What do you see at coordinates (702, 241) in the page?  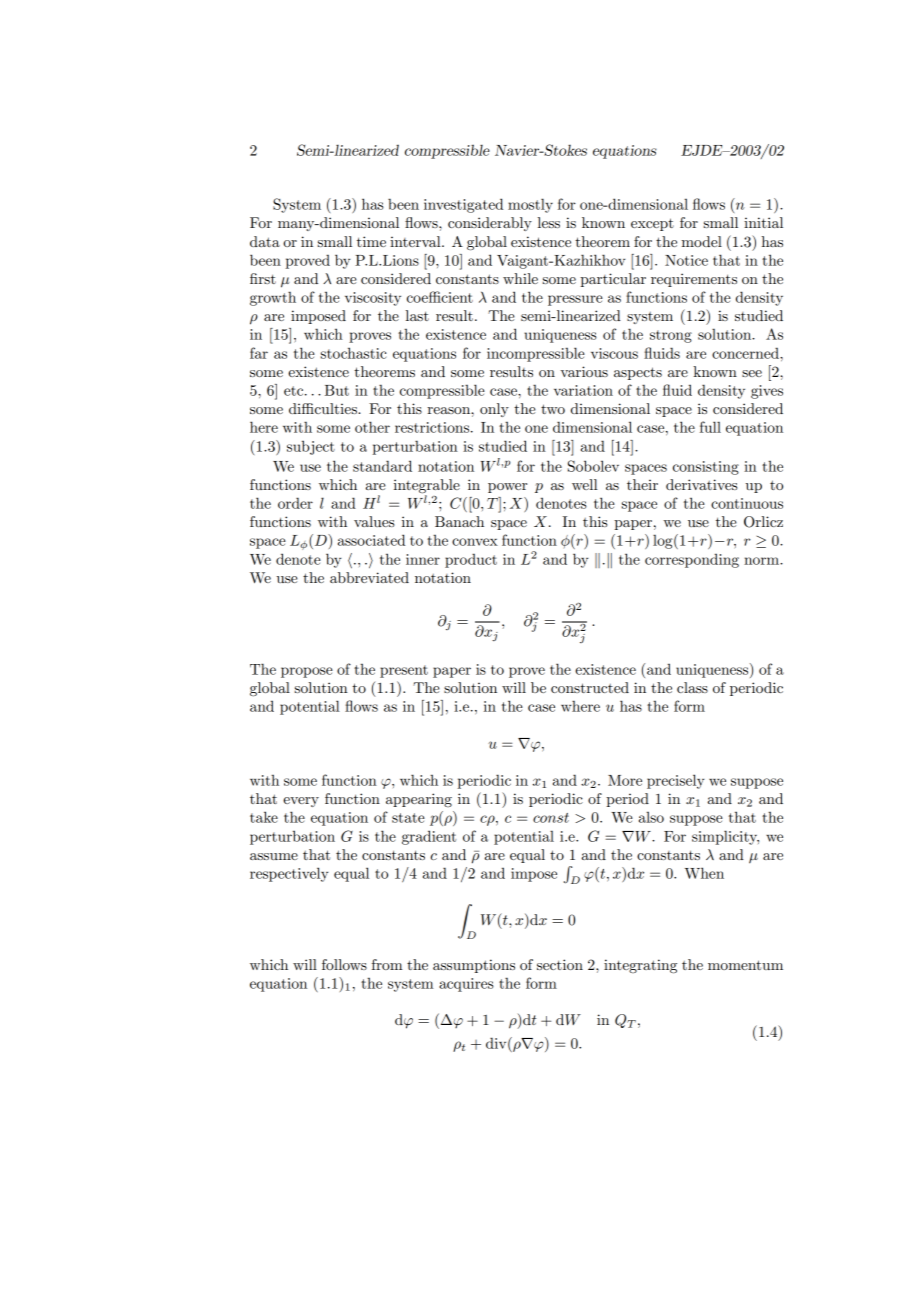 I see `model` at bounding box center [702, 241].
